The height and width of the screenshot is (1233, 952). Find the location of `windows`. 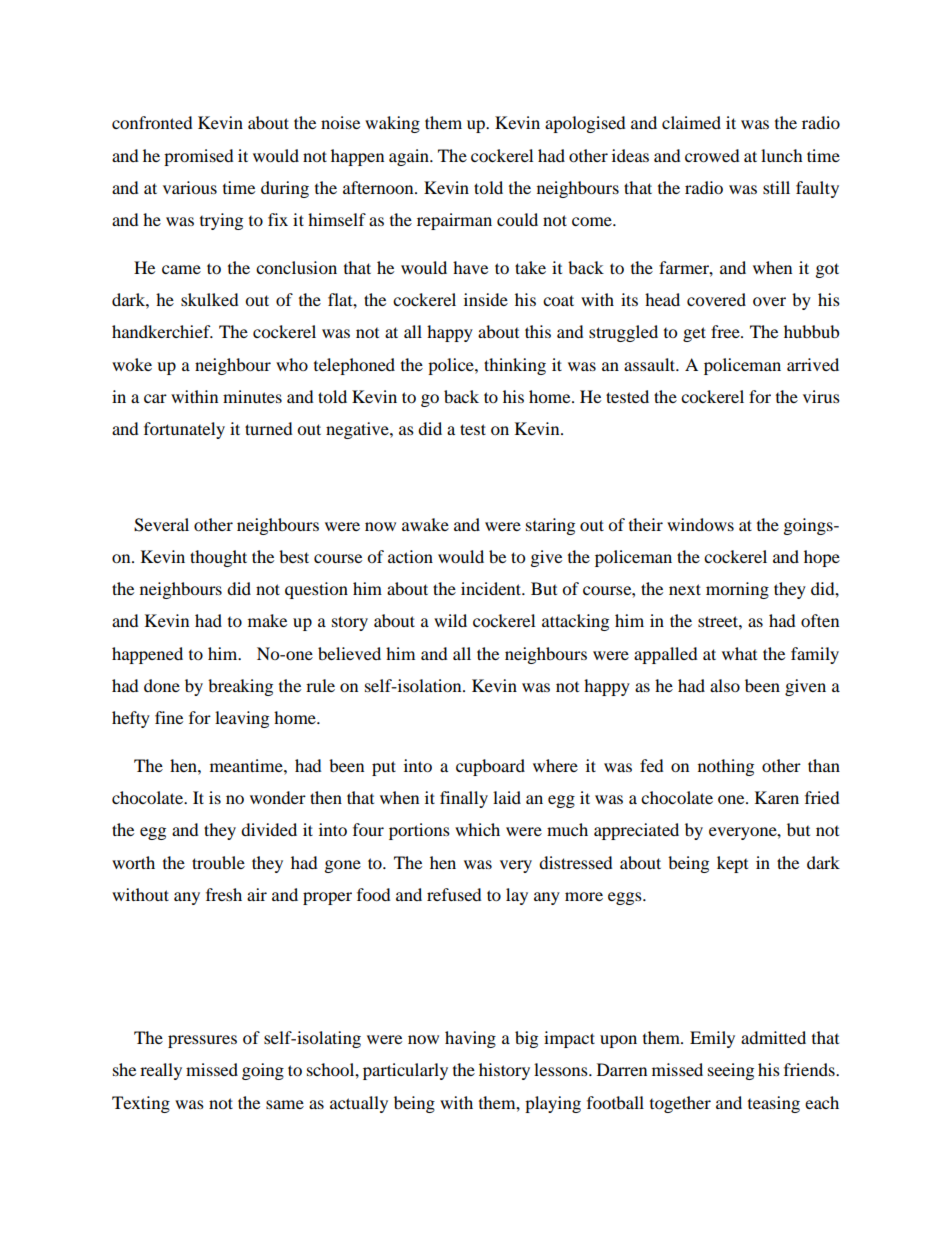

windows is located at coordinates (700, 524).
